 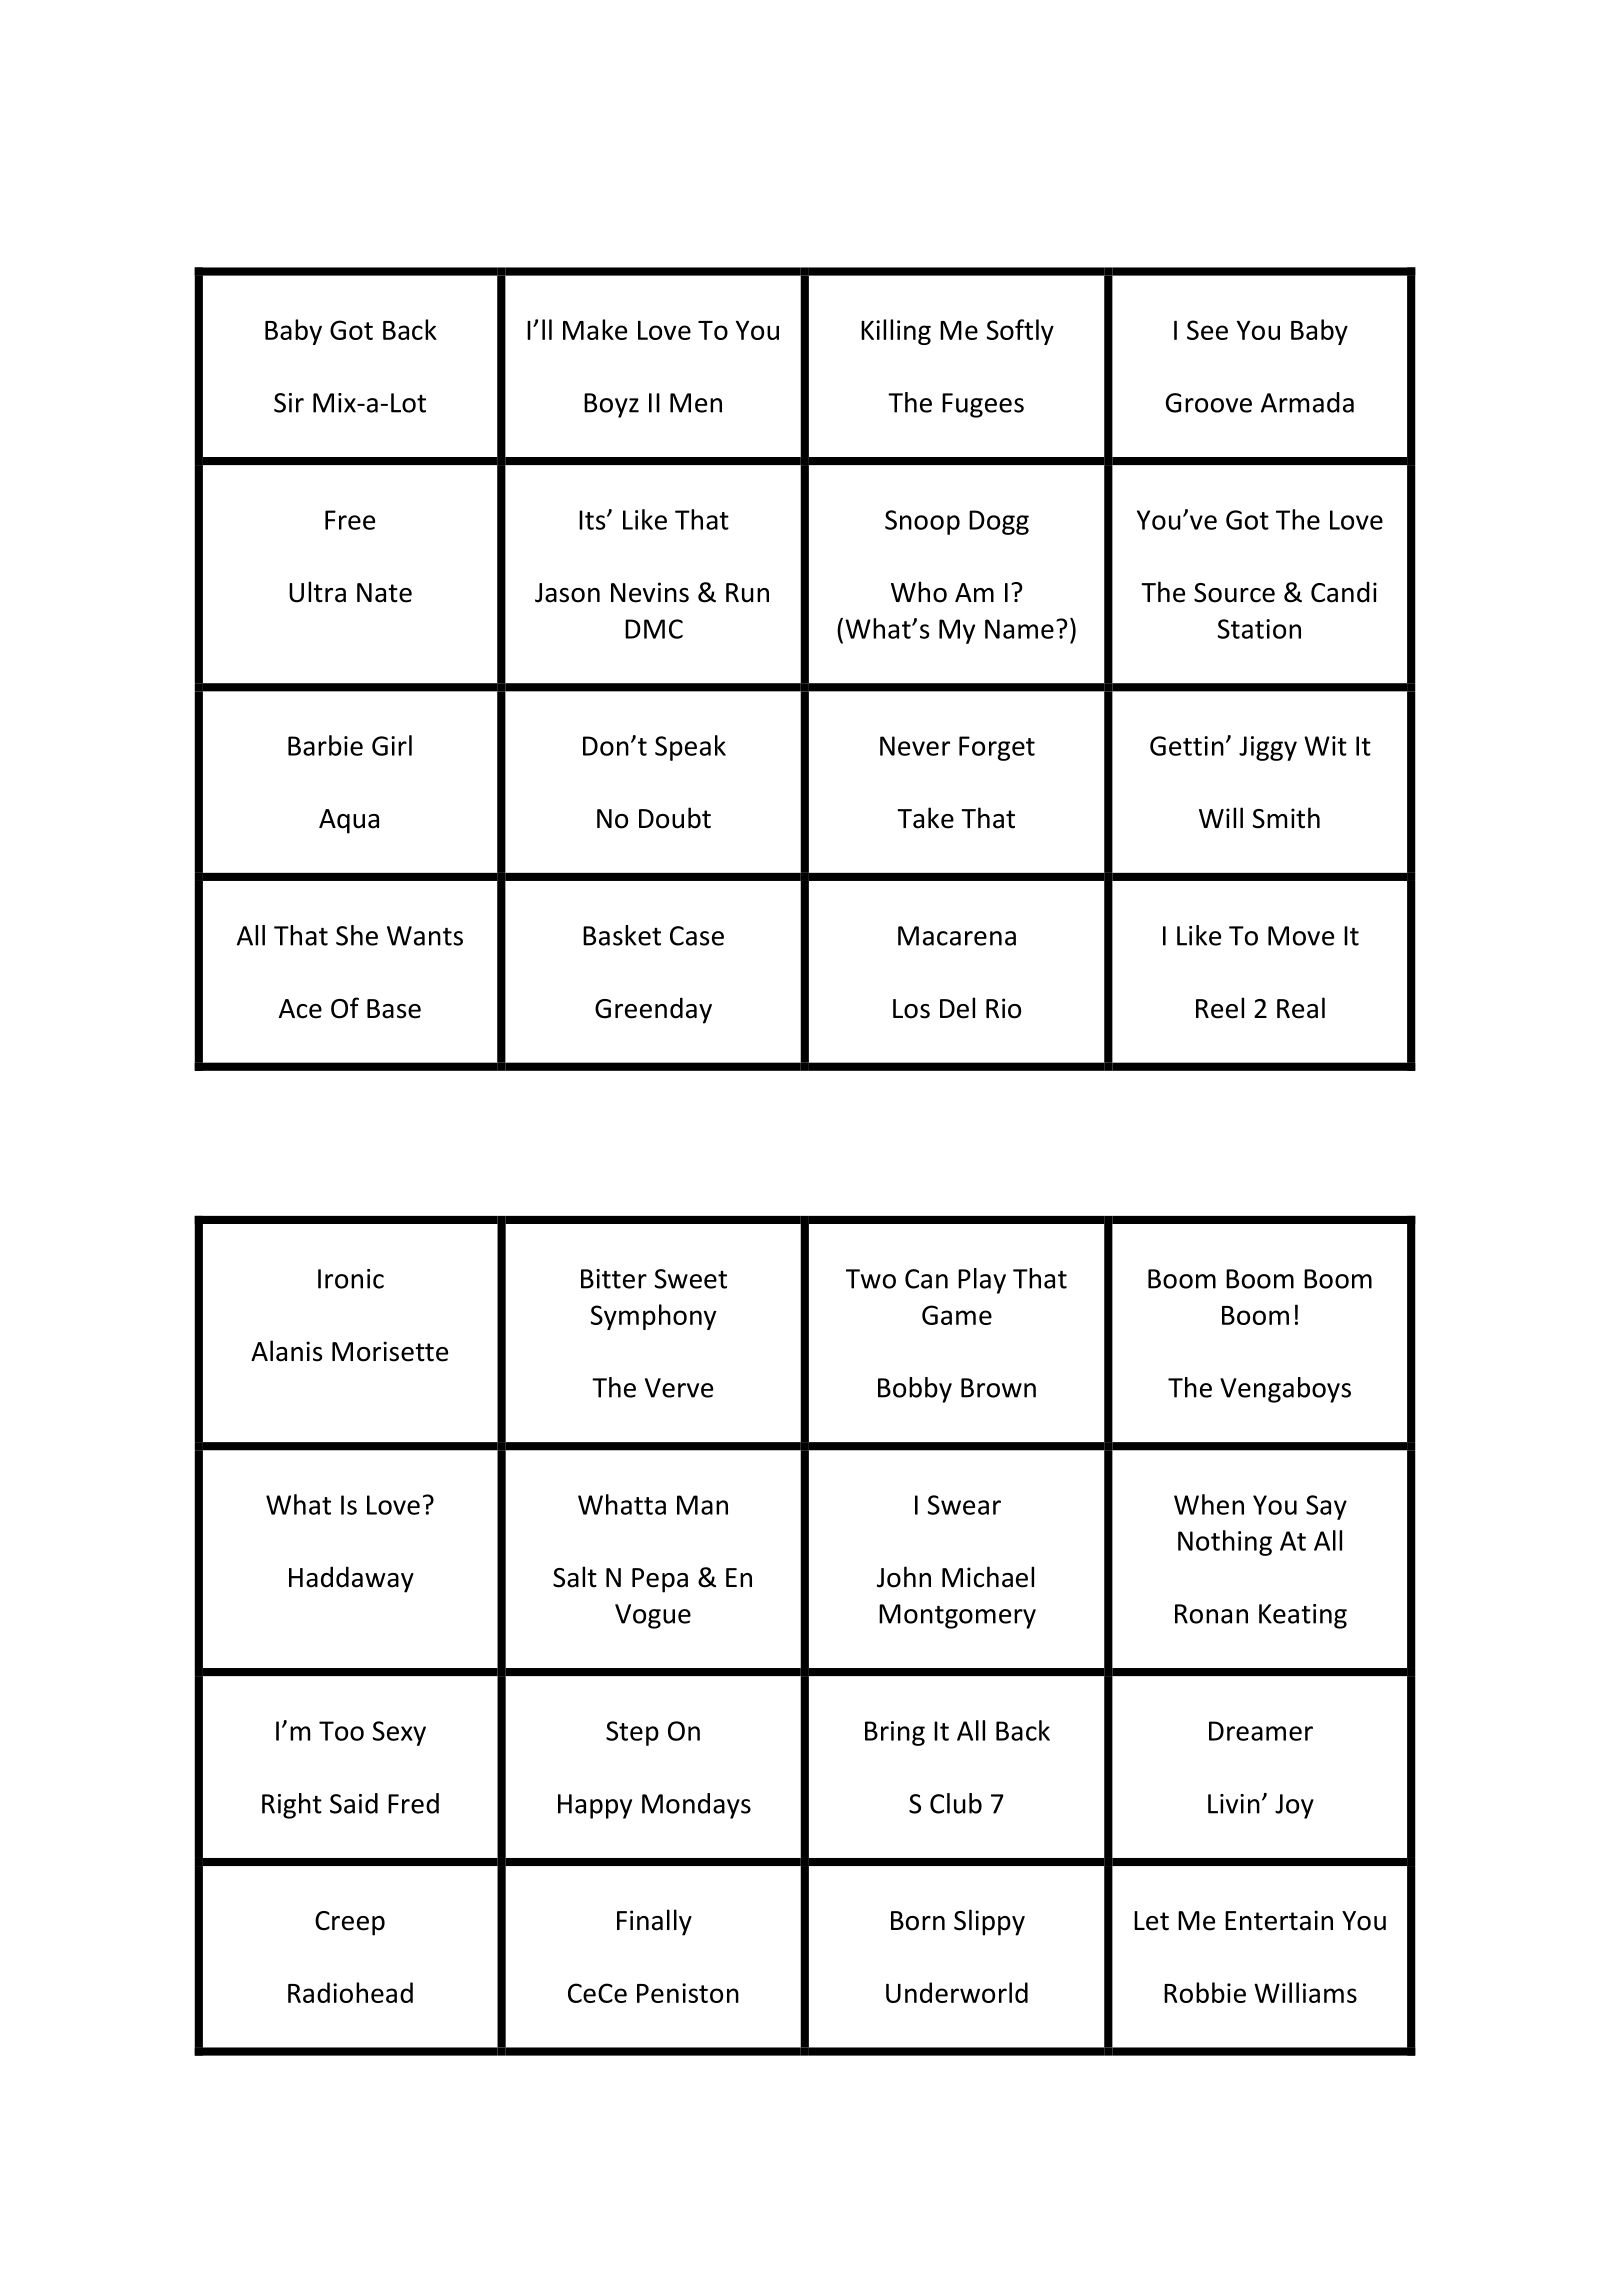 What do you see at coordinates (289, 403) in the document?
I see `Sir` at bounding box center [289, 403].
